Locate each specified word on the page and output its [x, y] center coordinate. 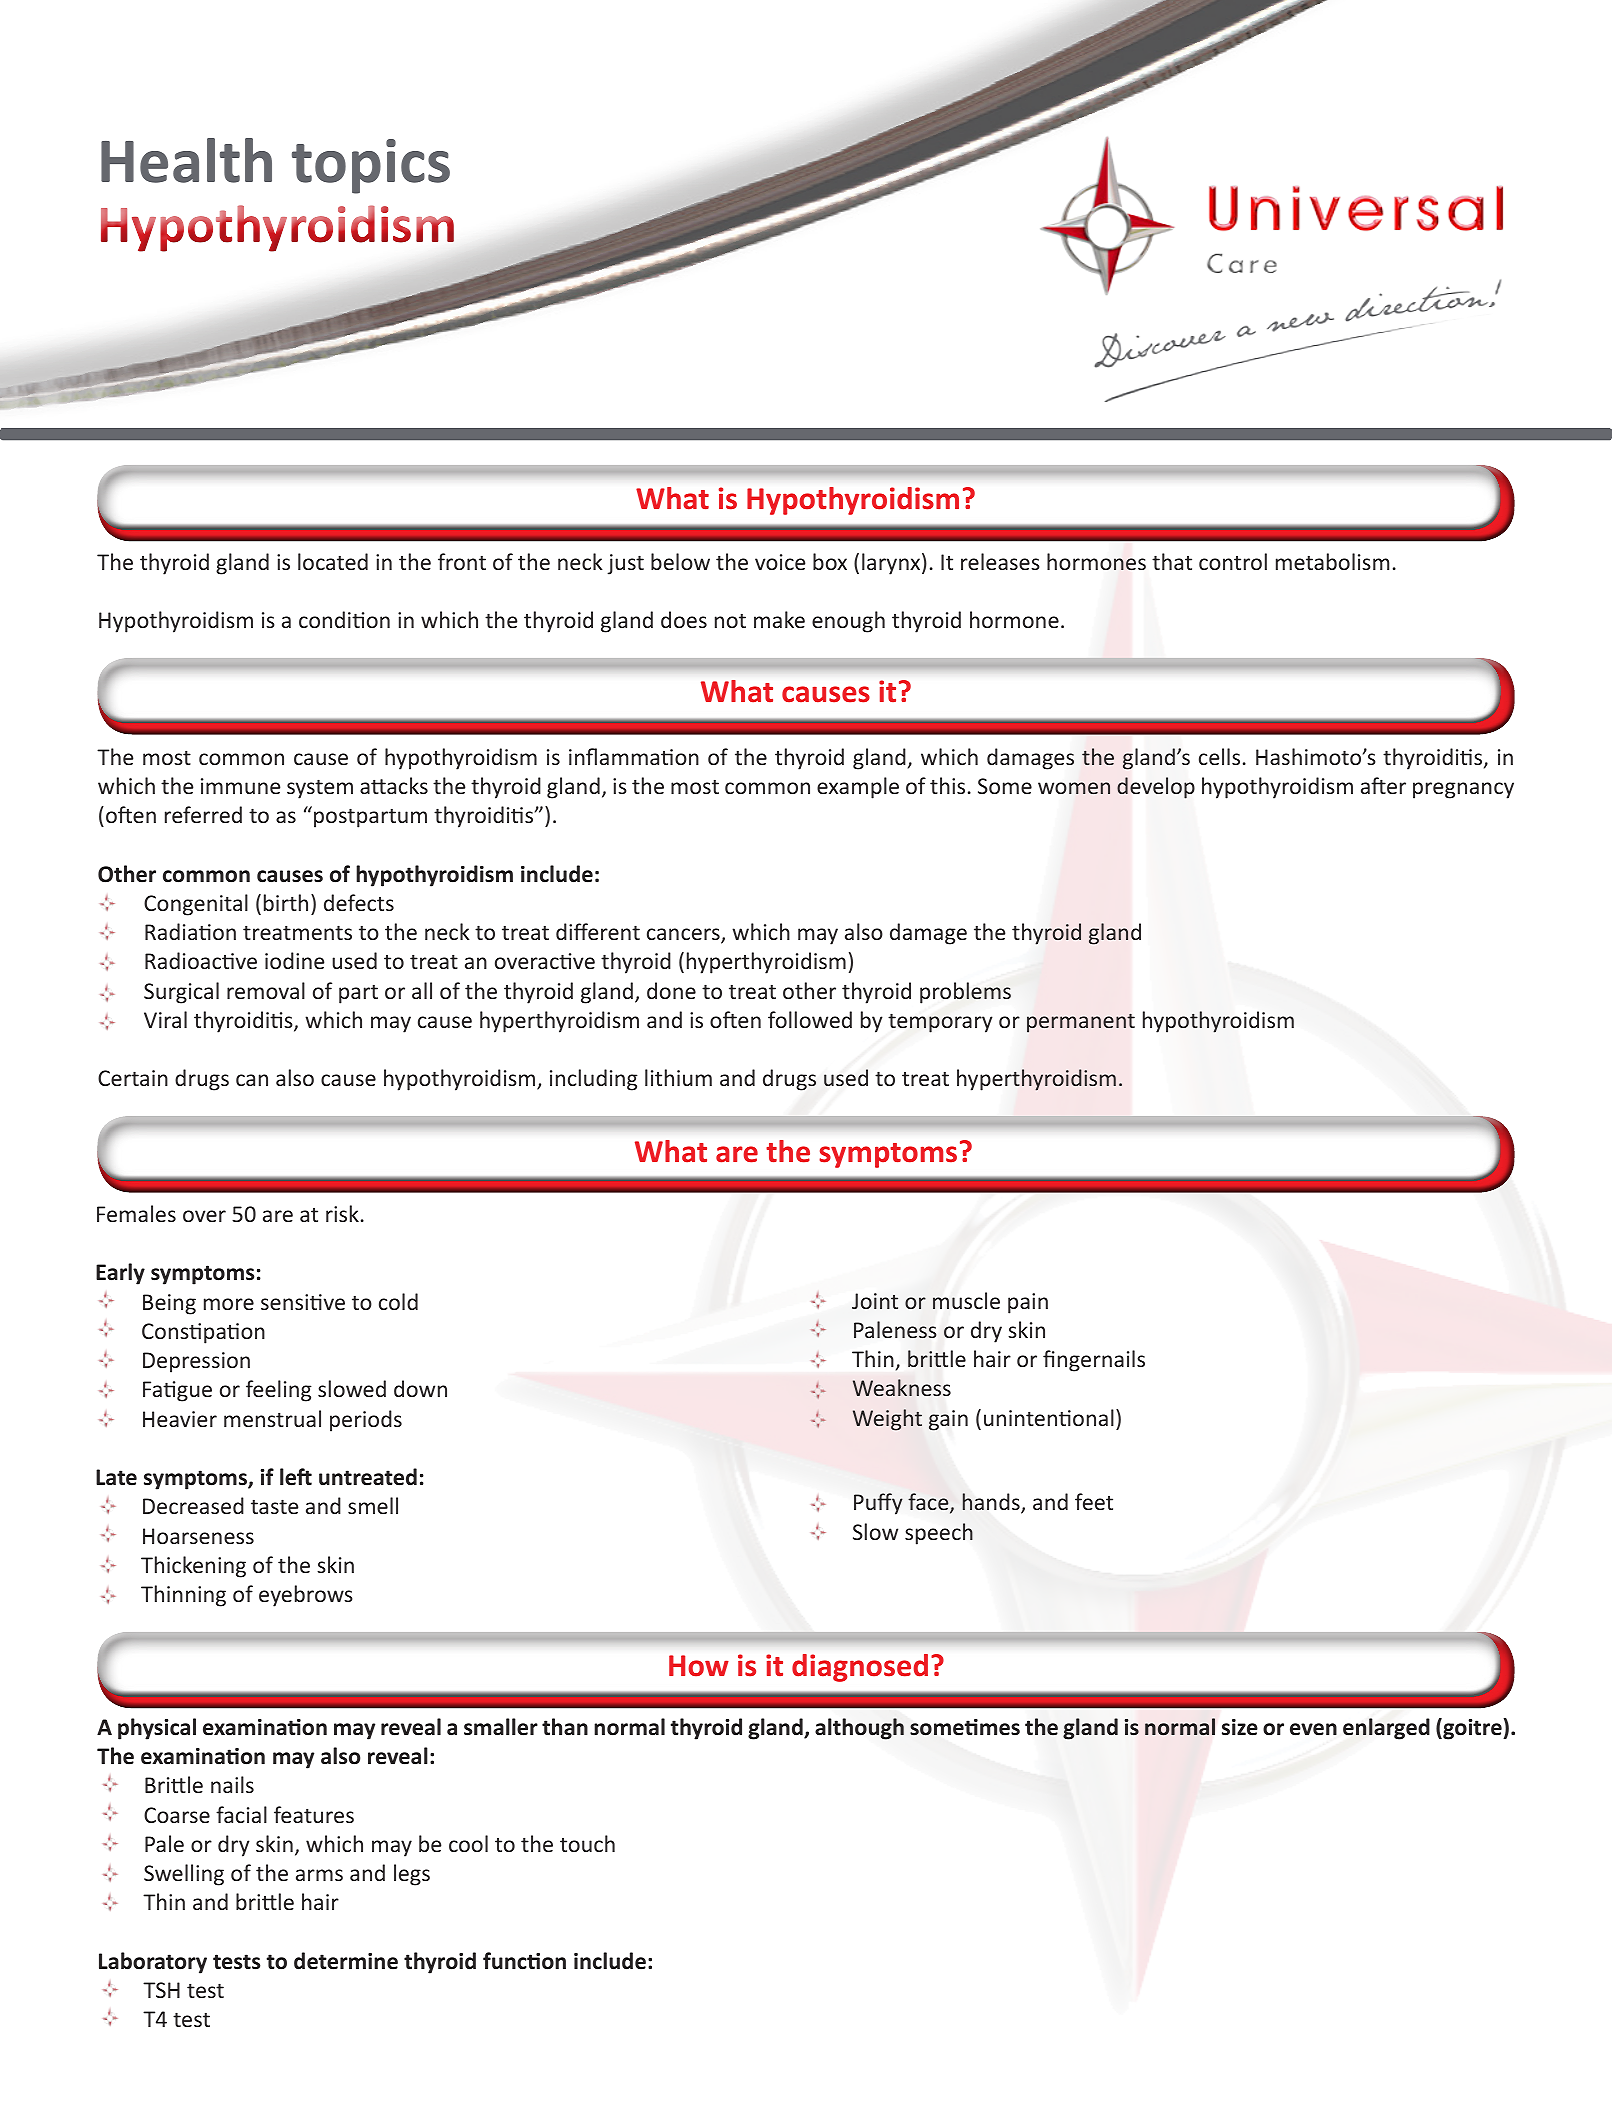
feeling [279, 1391]
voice [780, 562]
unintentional [1049, 1417]
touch [587, 1843]
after [1383, 785]
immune [240, 786]
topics [371, 166]
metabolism [1332, 561]
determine [346, 1961]
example [858, 788]
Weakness [902, 1387]
